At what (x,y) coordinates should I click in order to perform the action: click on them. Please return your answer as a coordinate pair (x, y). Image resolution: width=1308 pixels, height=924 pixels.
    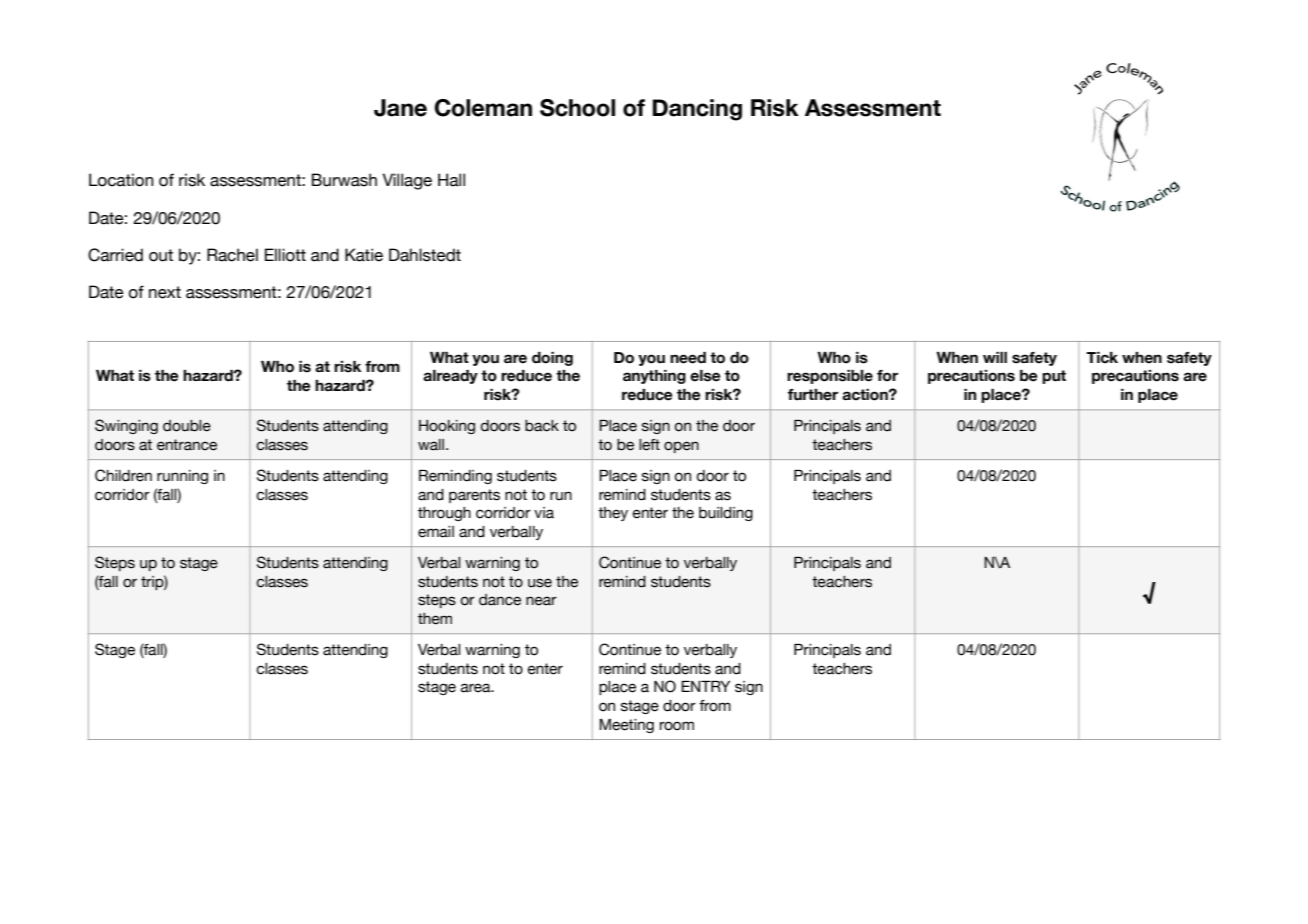
    Looking at the image, I should click on (435, 619).
